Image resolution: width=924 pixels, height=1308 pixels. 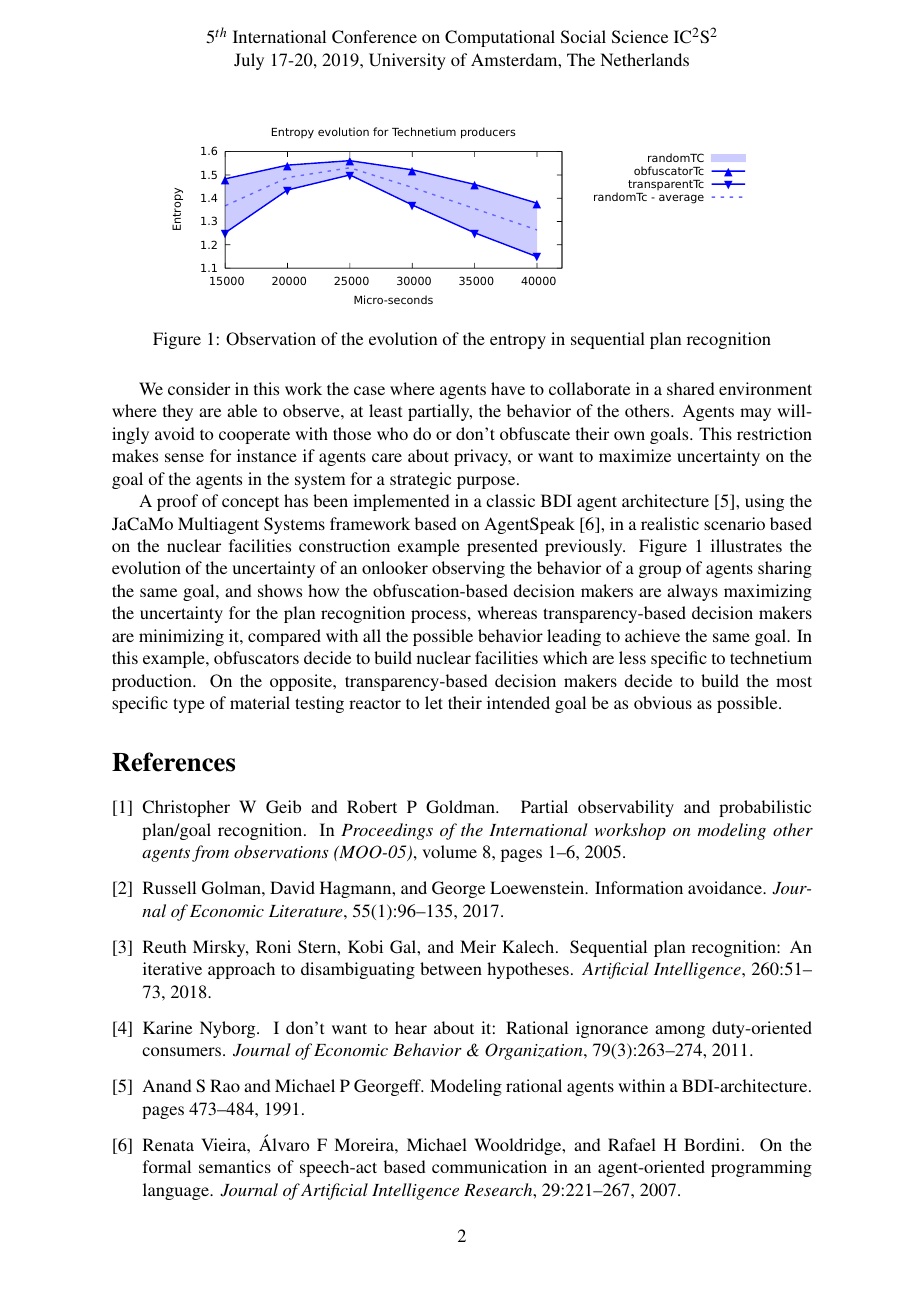 I want to click on Christopher, so click(x=186, y=808).
